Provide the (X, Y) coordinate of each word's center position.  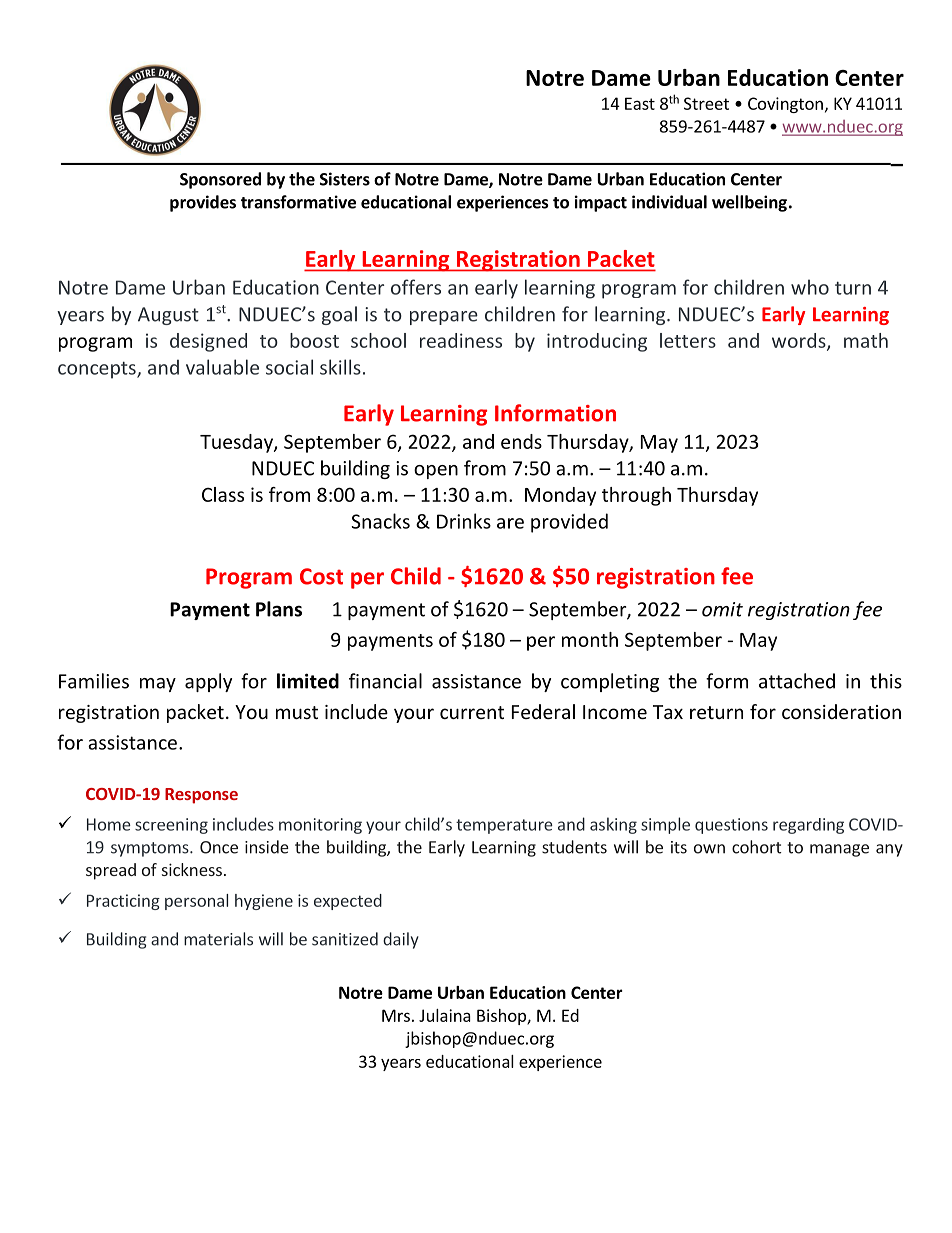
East (640, 103)
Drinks (464, 521)
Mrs (396, 1015)
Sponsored (220, 180)
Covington (785, 105)
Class (223, 494)
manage (839, 850)
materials (218, 939)
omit (722, 609)
